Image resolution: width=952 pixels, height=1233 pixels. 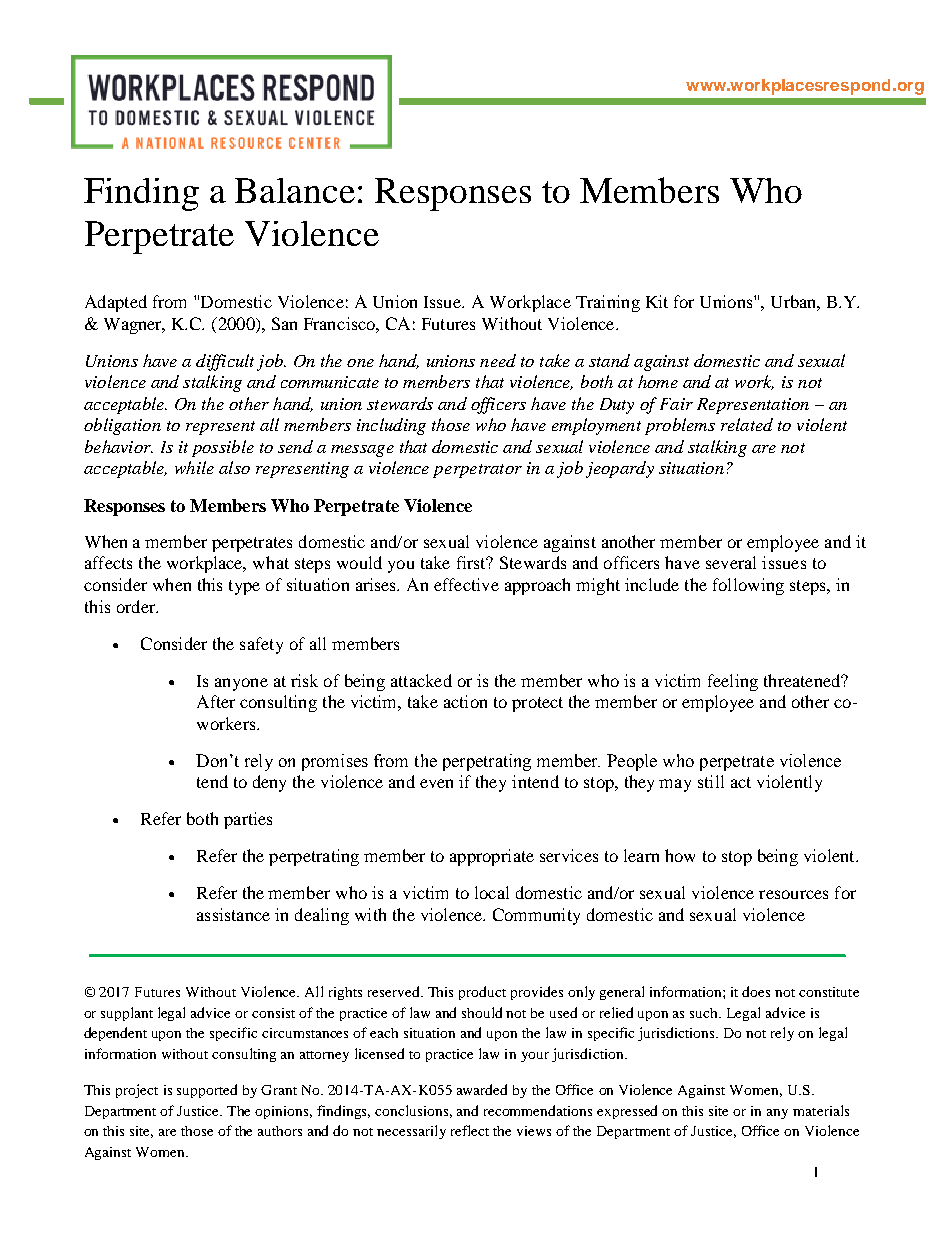 What do you see at coordinates (657, 301) in the screenshot?
I see `Kit` at bounding box center [657, 301].
